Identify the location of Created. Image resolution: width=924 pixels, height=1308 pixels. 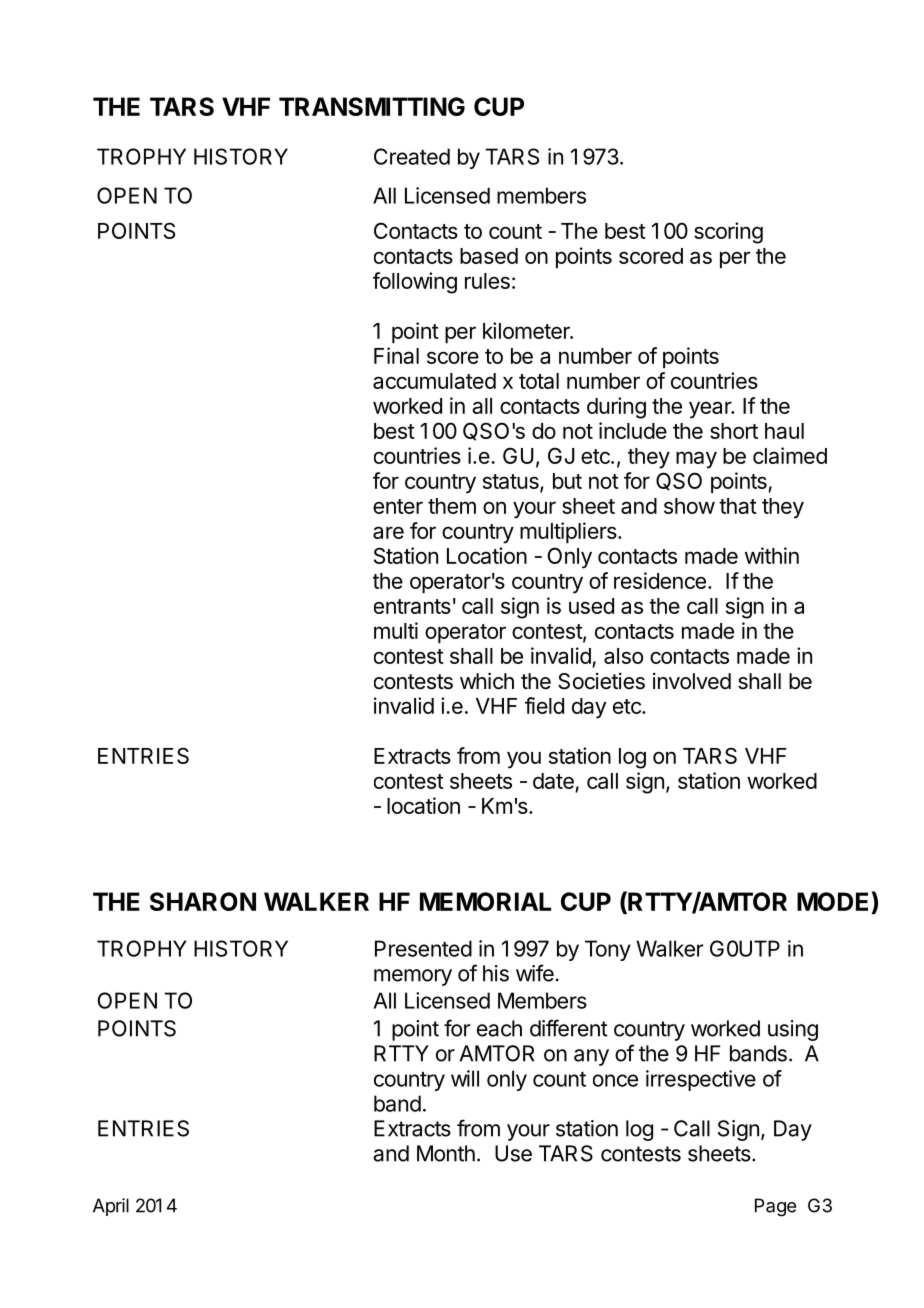
(412, 156).
